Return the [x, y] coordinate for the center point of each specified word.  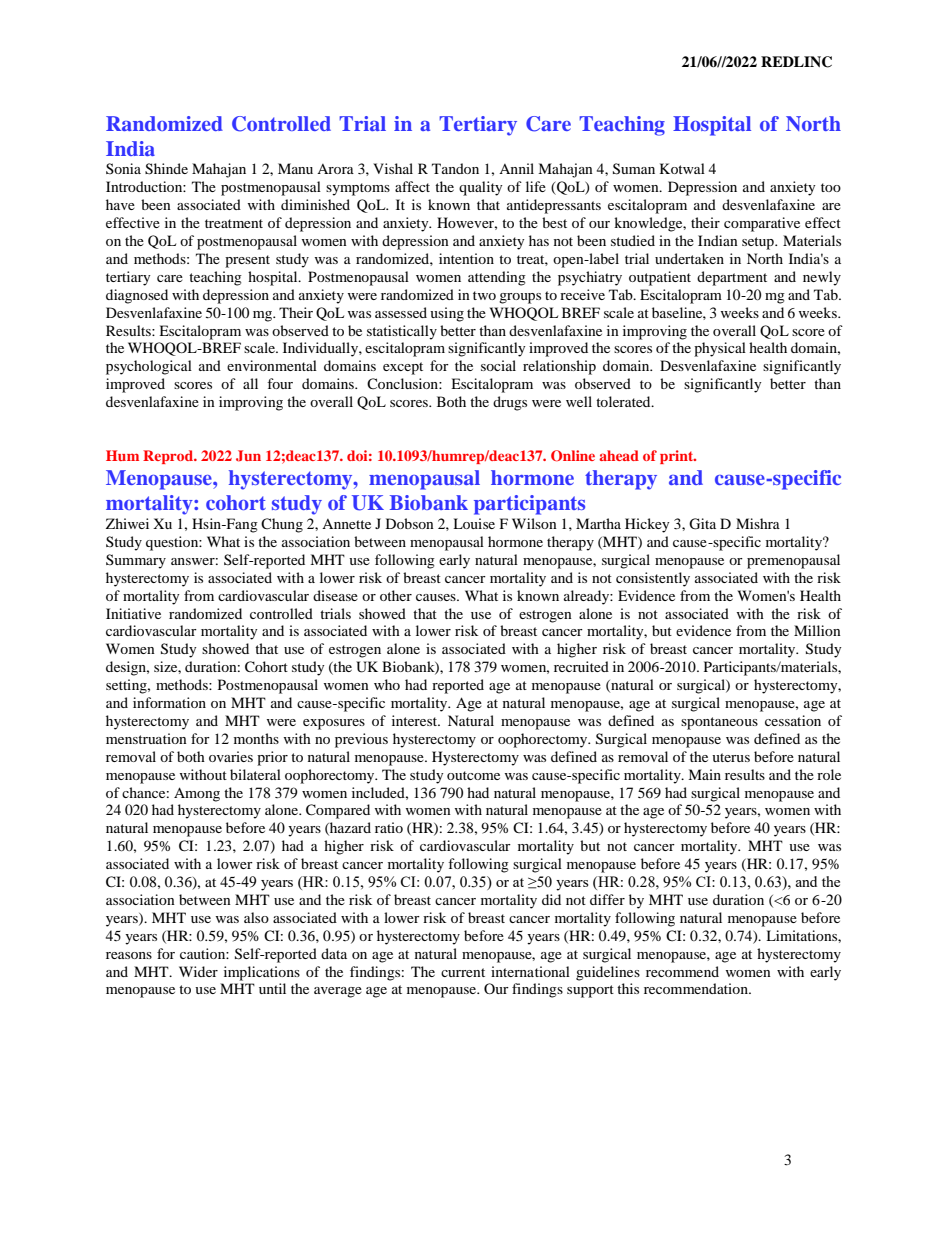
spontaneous [719, 723]
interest [416, 720]
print [678, 457]
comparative [762, 224]
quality [481, 188]
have [120, 204]
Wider [198, 971]
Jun [248, 456]
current [463, 972]
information [169, 702]
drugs [510, 403]
